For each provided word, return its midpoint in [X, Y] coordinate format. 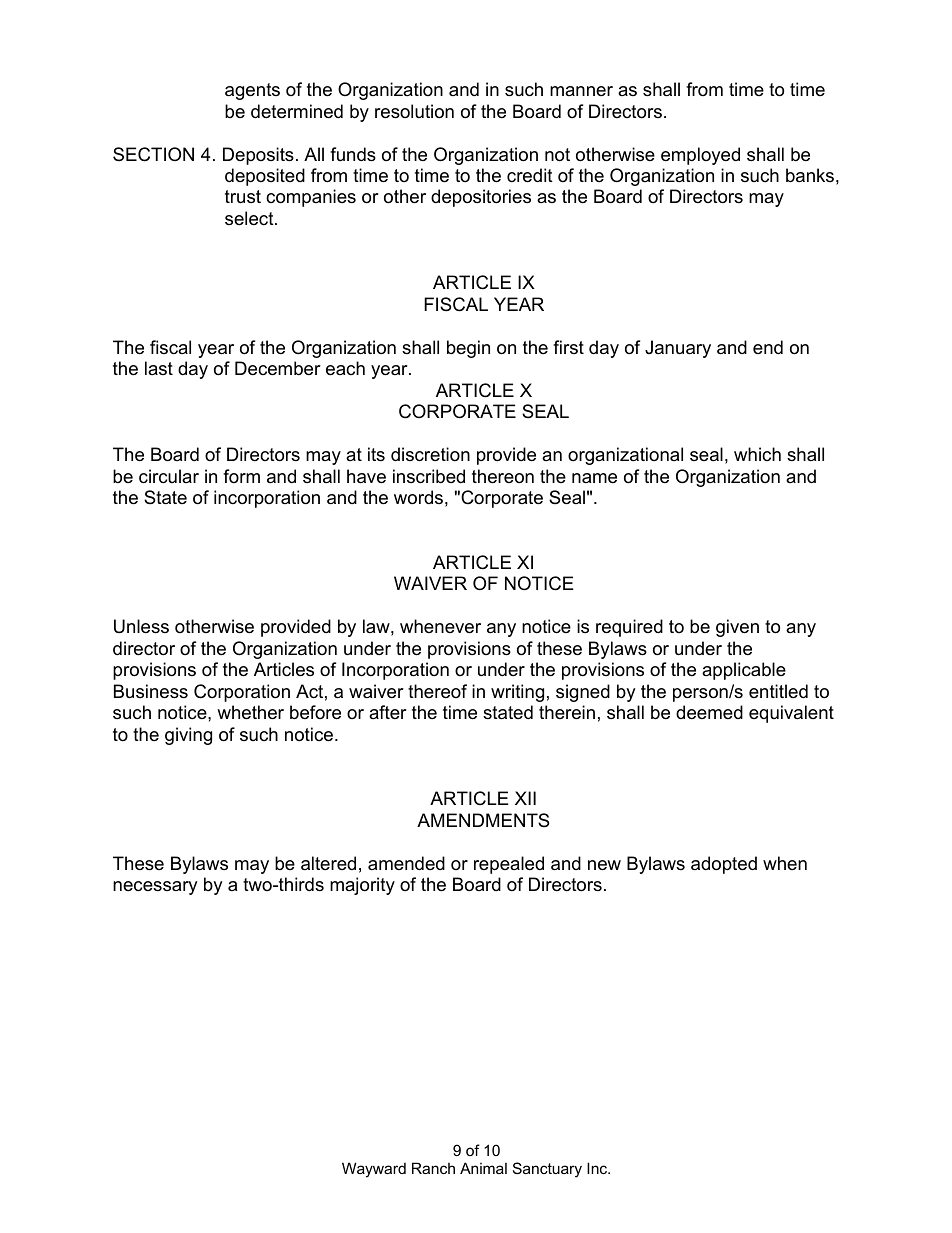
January [678, 349]
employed [700, 156]
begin [468, 349]
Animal [483, 1168]
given [737, 628]
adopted [724, 865]
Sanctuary [547, 1170]
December [278, 368]
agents [252, 91]
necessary [155, 888]
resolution [414, 111]
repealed [509, 865]
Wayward [374, 1170]
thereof [437, 691]
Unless [141, 626]
